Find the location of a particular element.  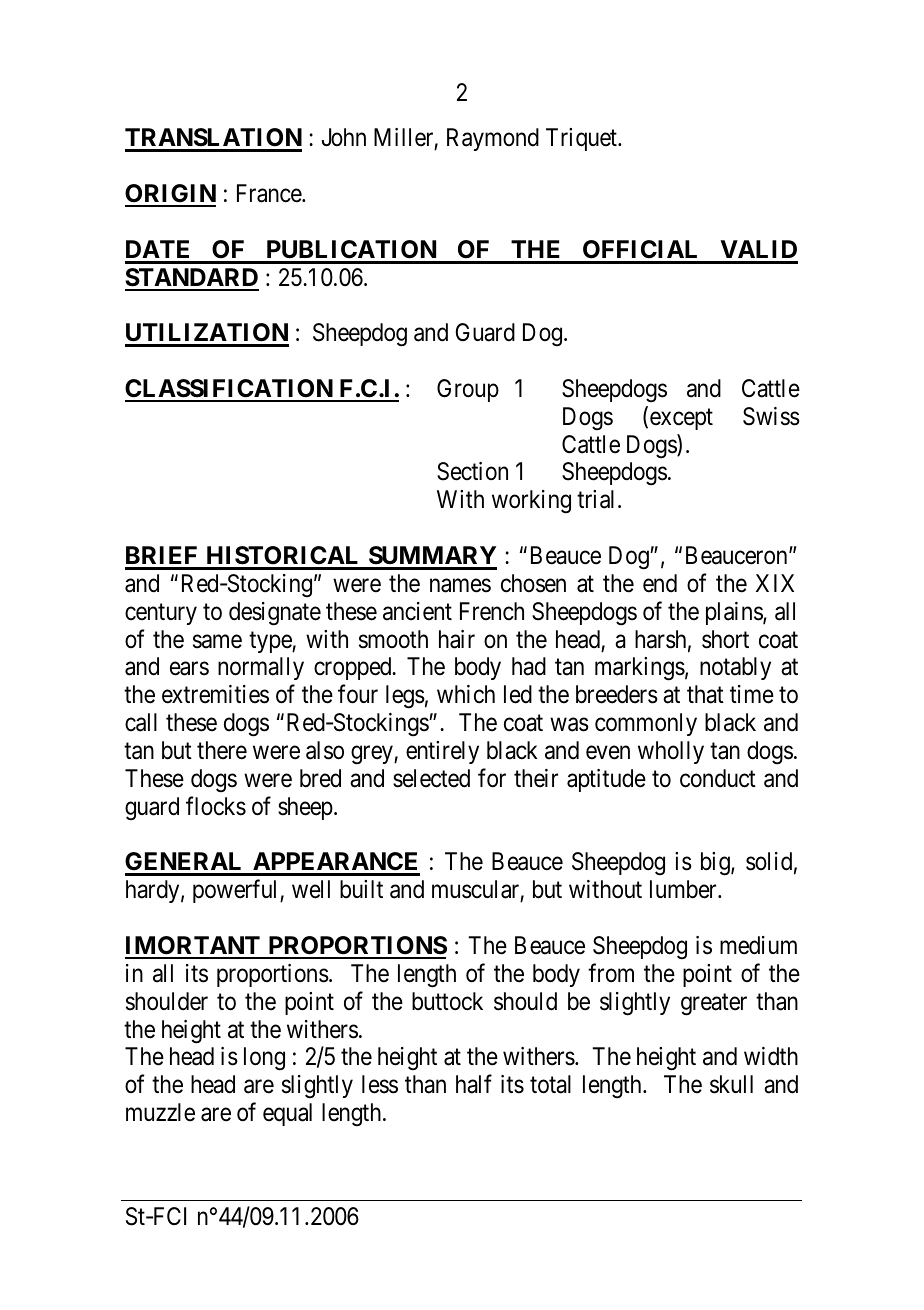

France is located at coordinates (270, 193).
